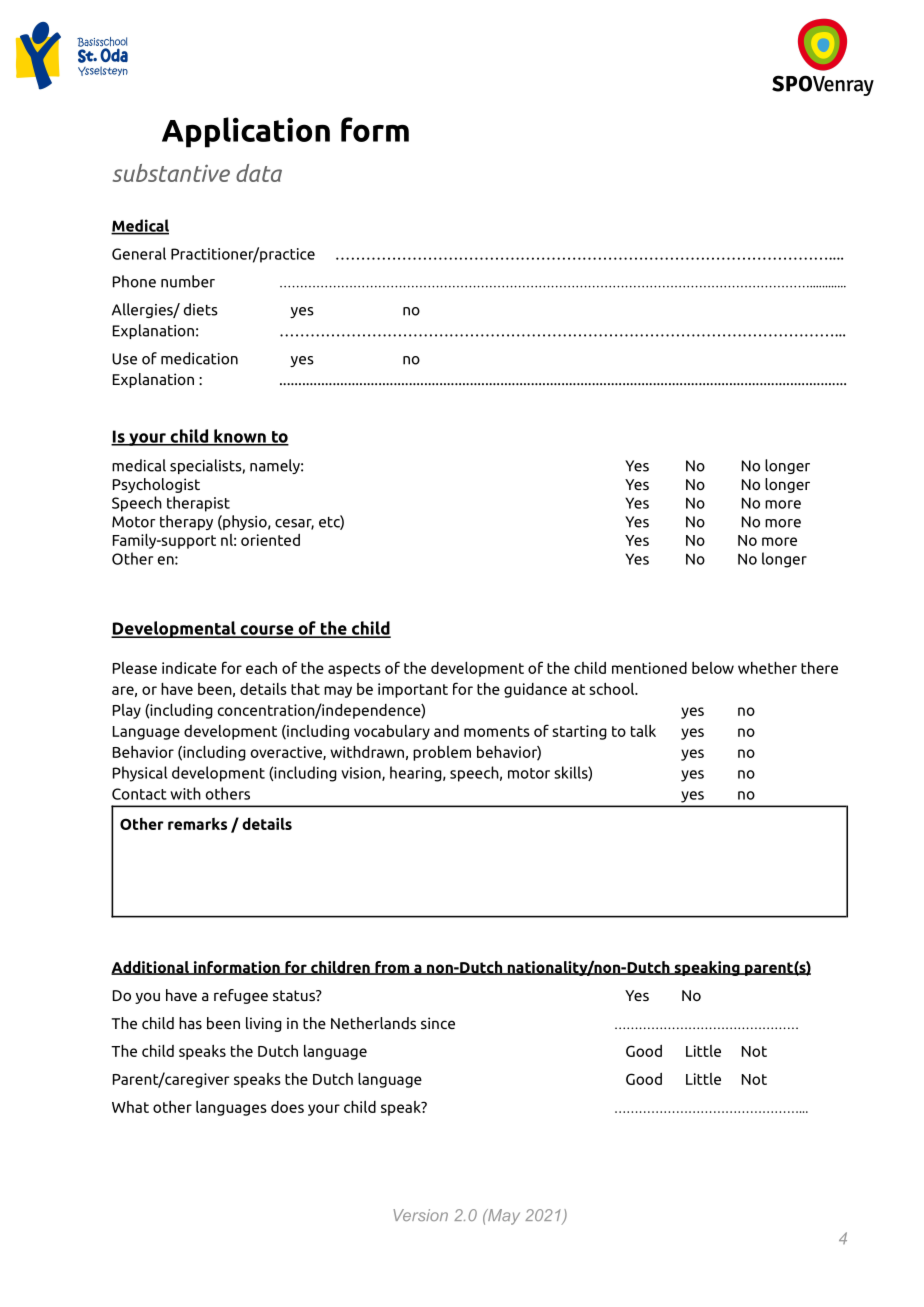  I want to click on talk, so click(643, 730).
